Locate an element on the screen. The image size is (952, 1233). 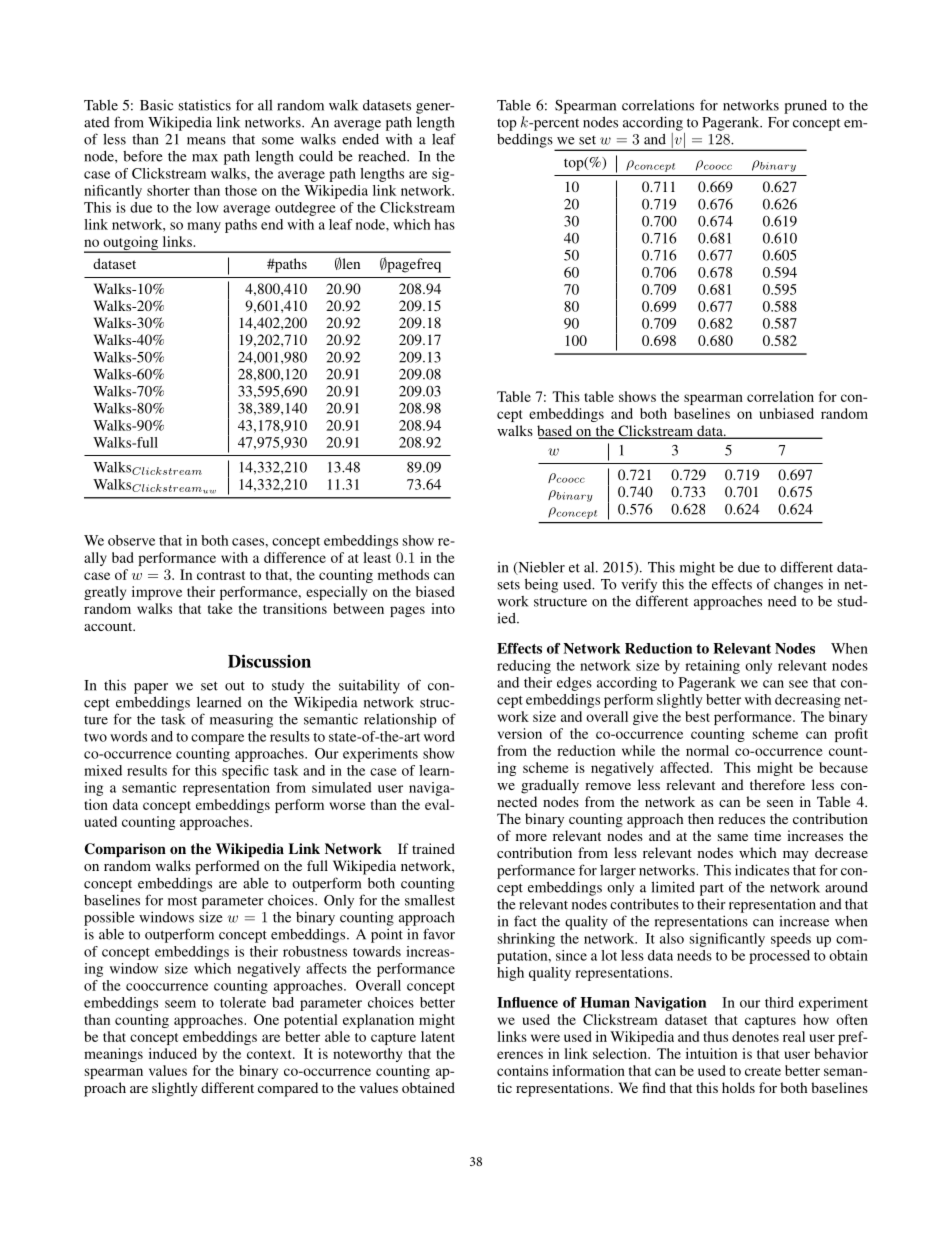
pruned is located at coordinates (805, 107).
